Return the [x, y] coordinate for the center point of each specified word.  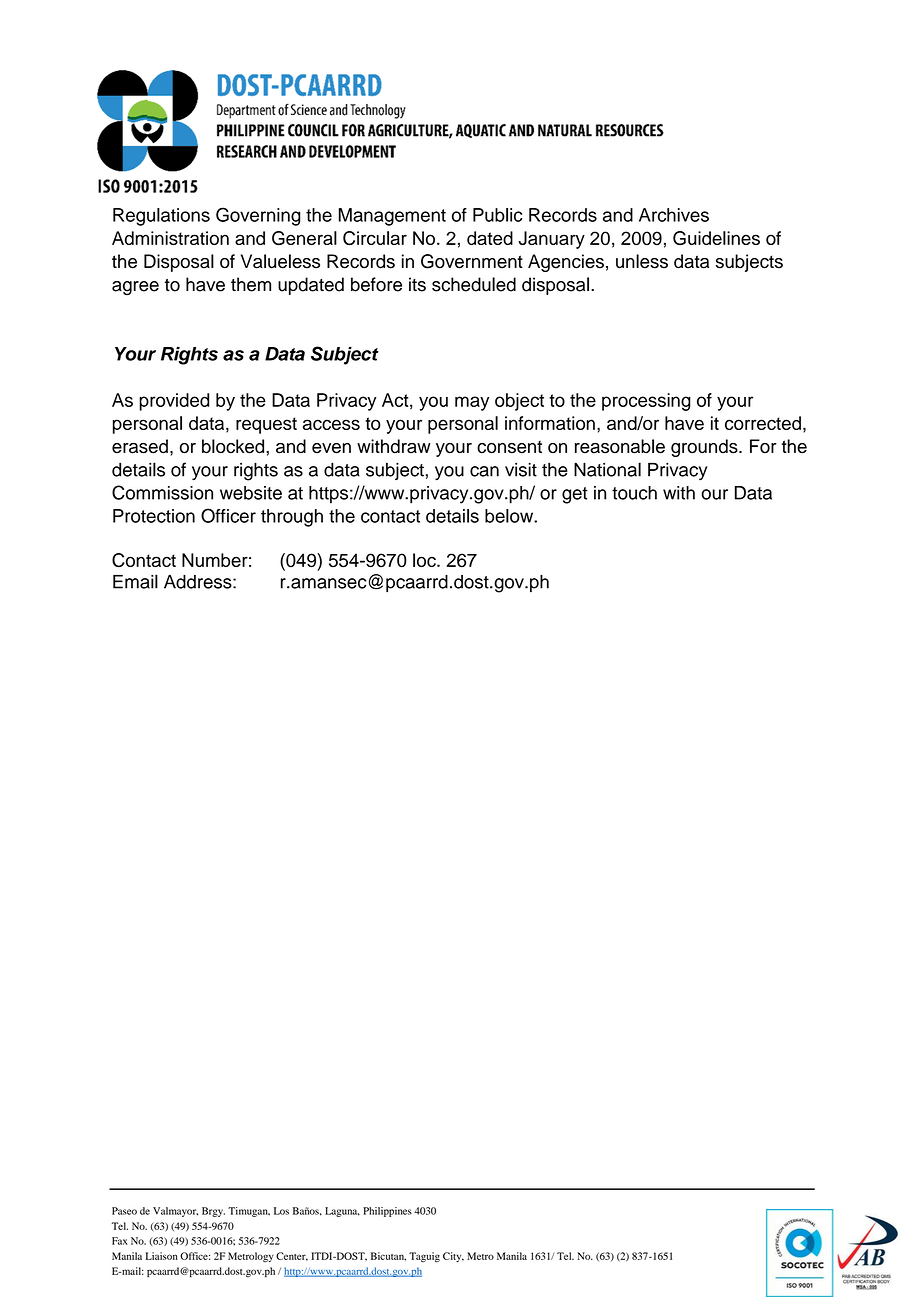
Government [472, 261]
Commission [162, 492]
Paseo [124, 1211]
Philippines [387, 1212]
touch [634, 493]
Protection [154, 516]
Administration [170, 238]
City [453, 1257]
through [292, 518]
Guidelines [716, 238]
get [575, 495]
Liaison [162, 1256]
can [484, 471]
